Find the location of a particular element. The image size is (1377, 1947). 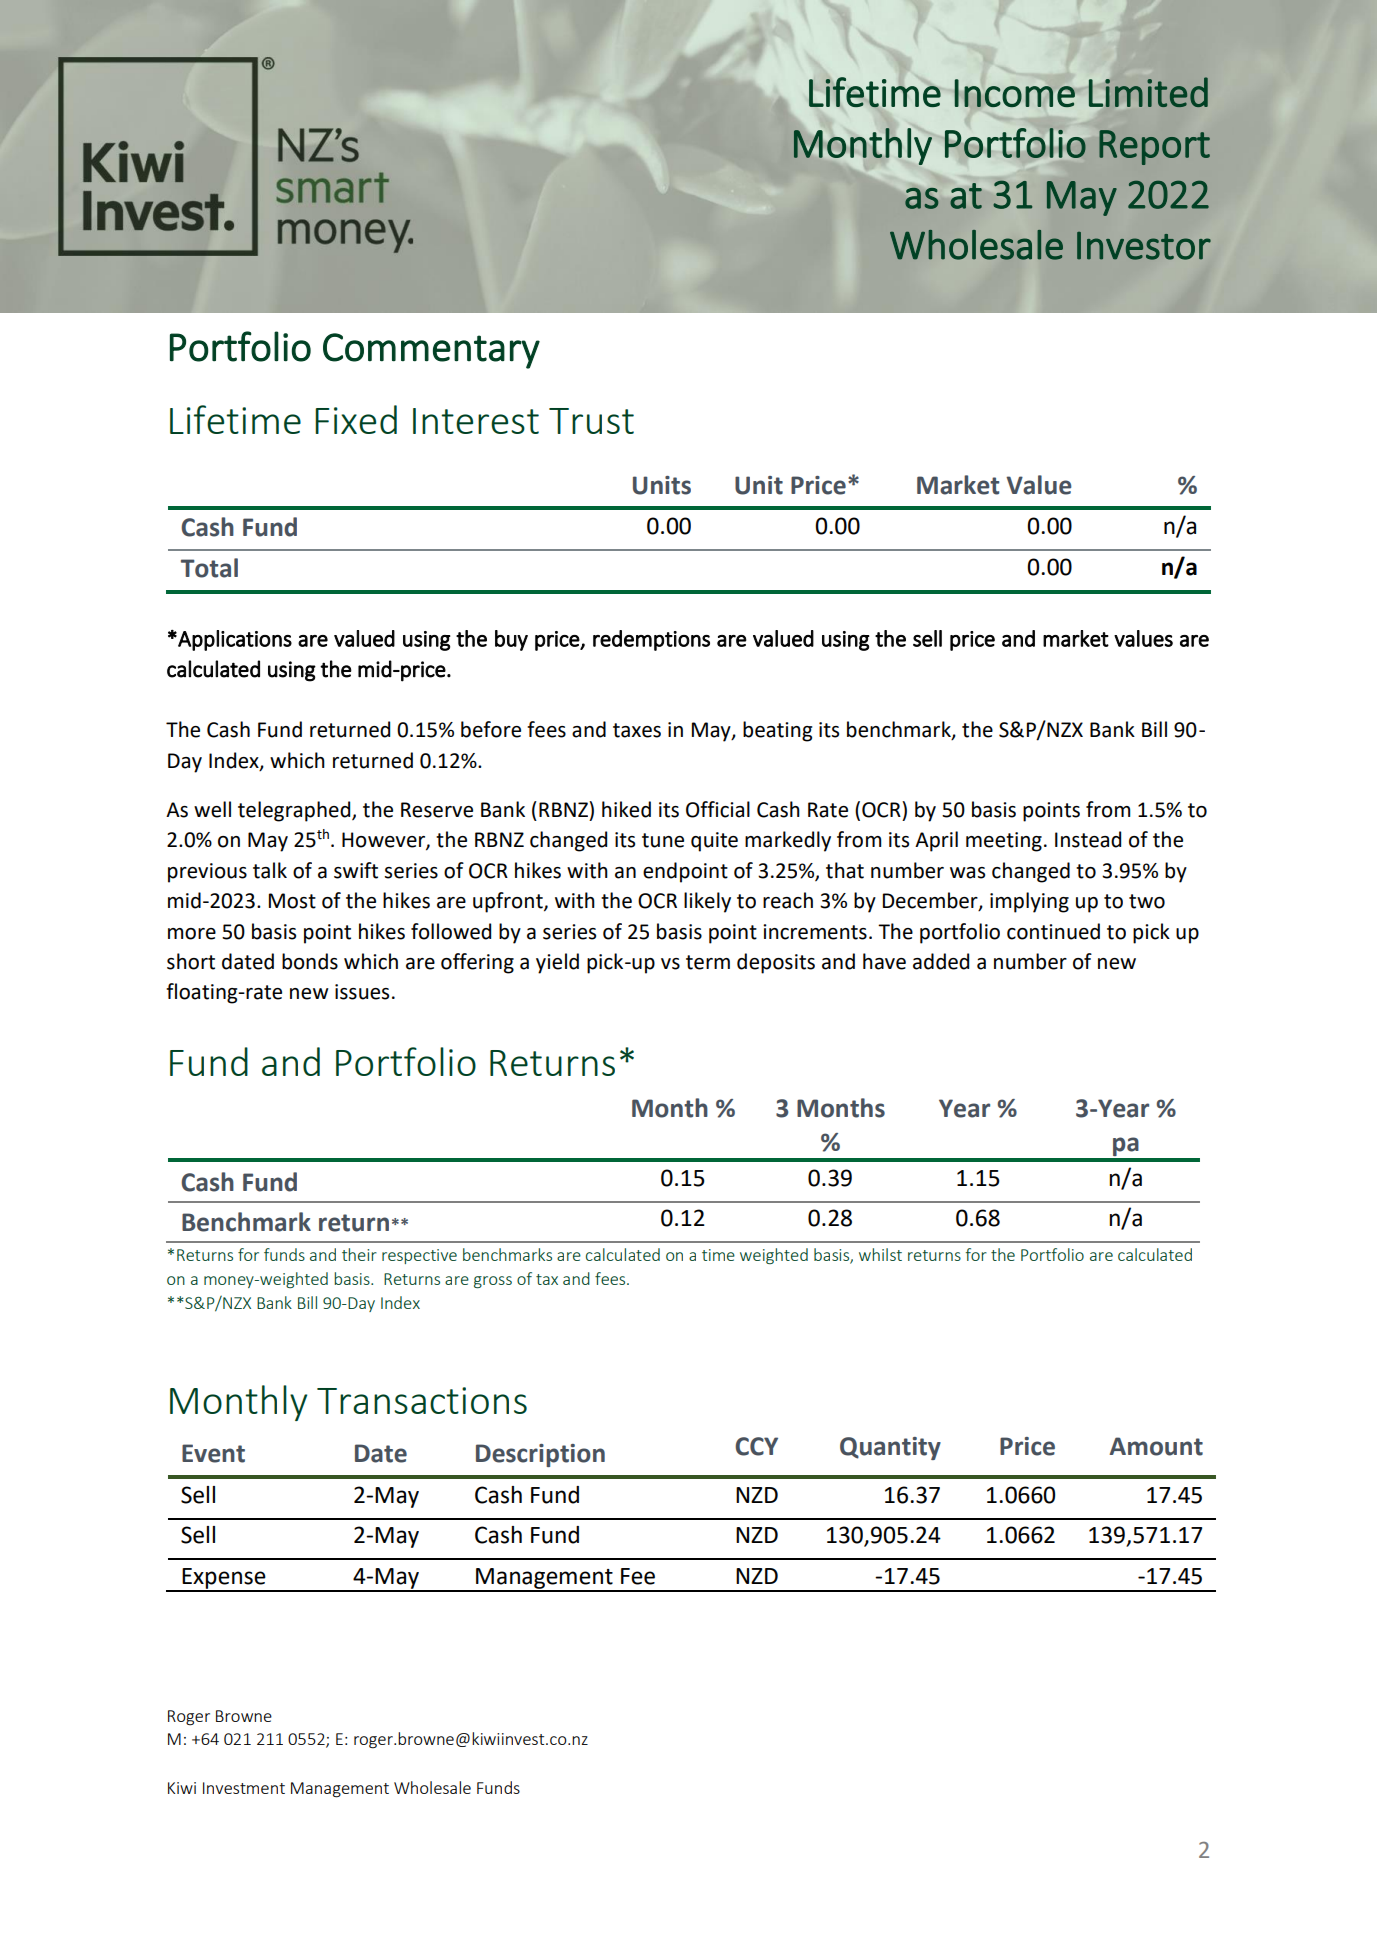

Income is located at coordinates (1014, 93).
